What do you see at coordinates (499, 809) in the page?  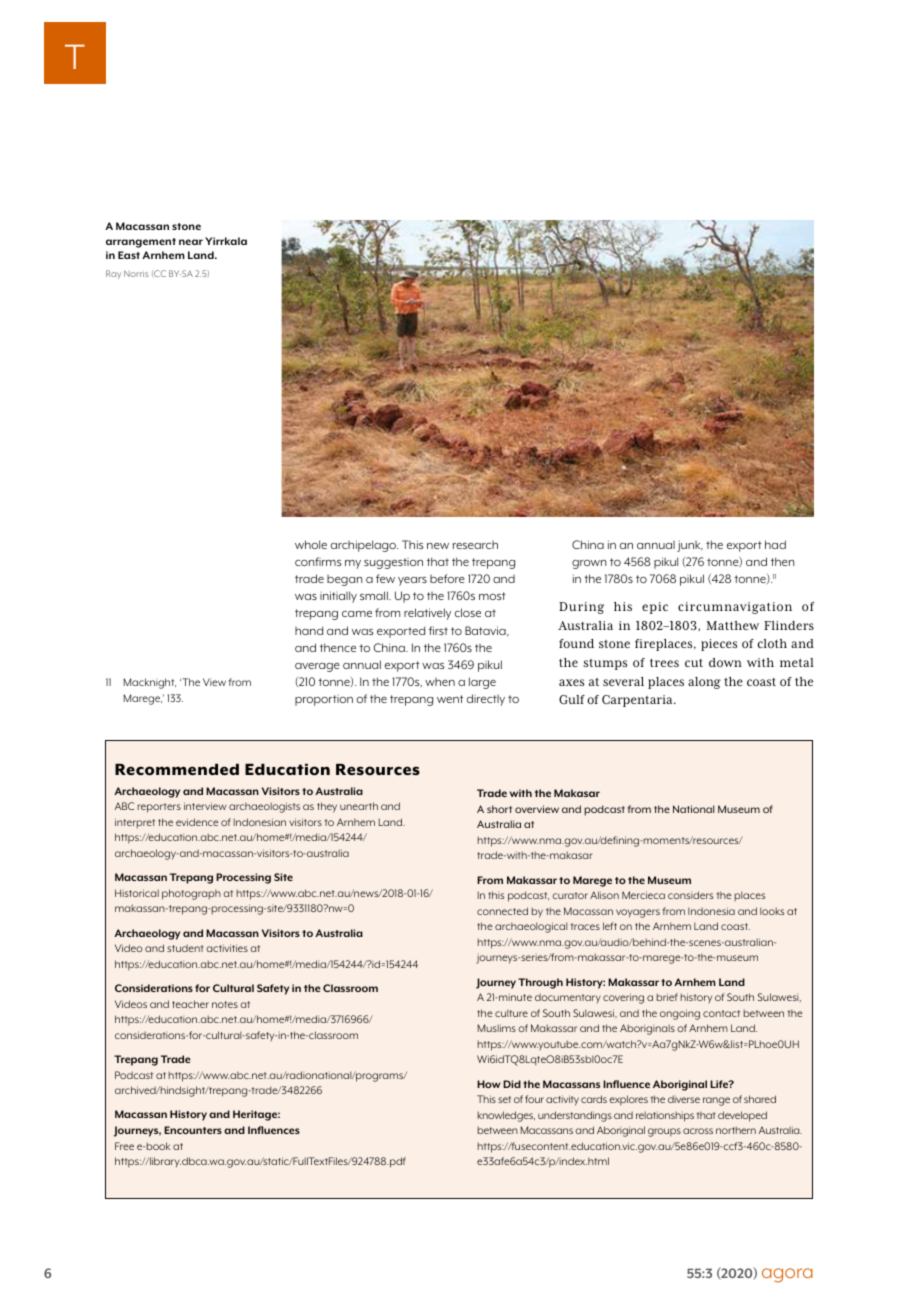 I see `short` at bounding box center [499, 809].
